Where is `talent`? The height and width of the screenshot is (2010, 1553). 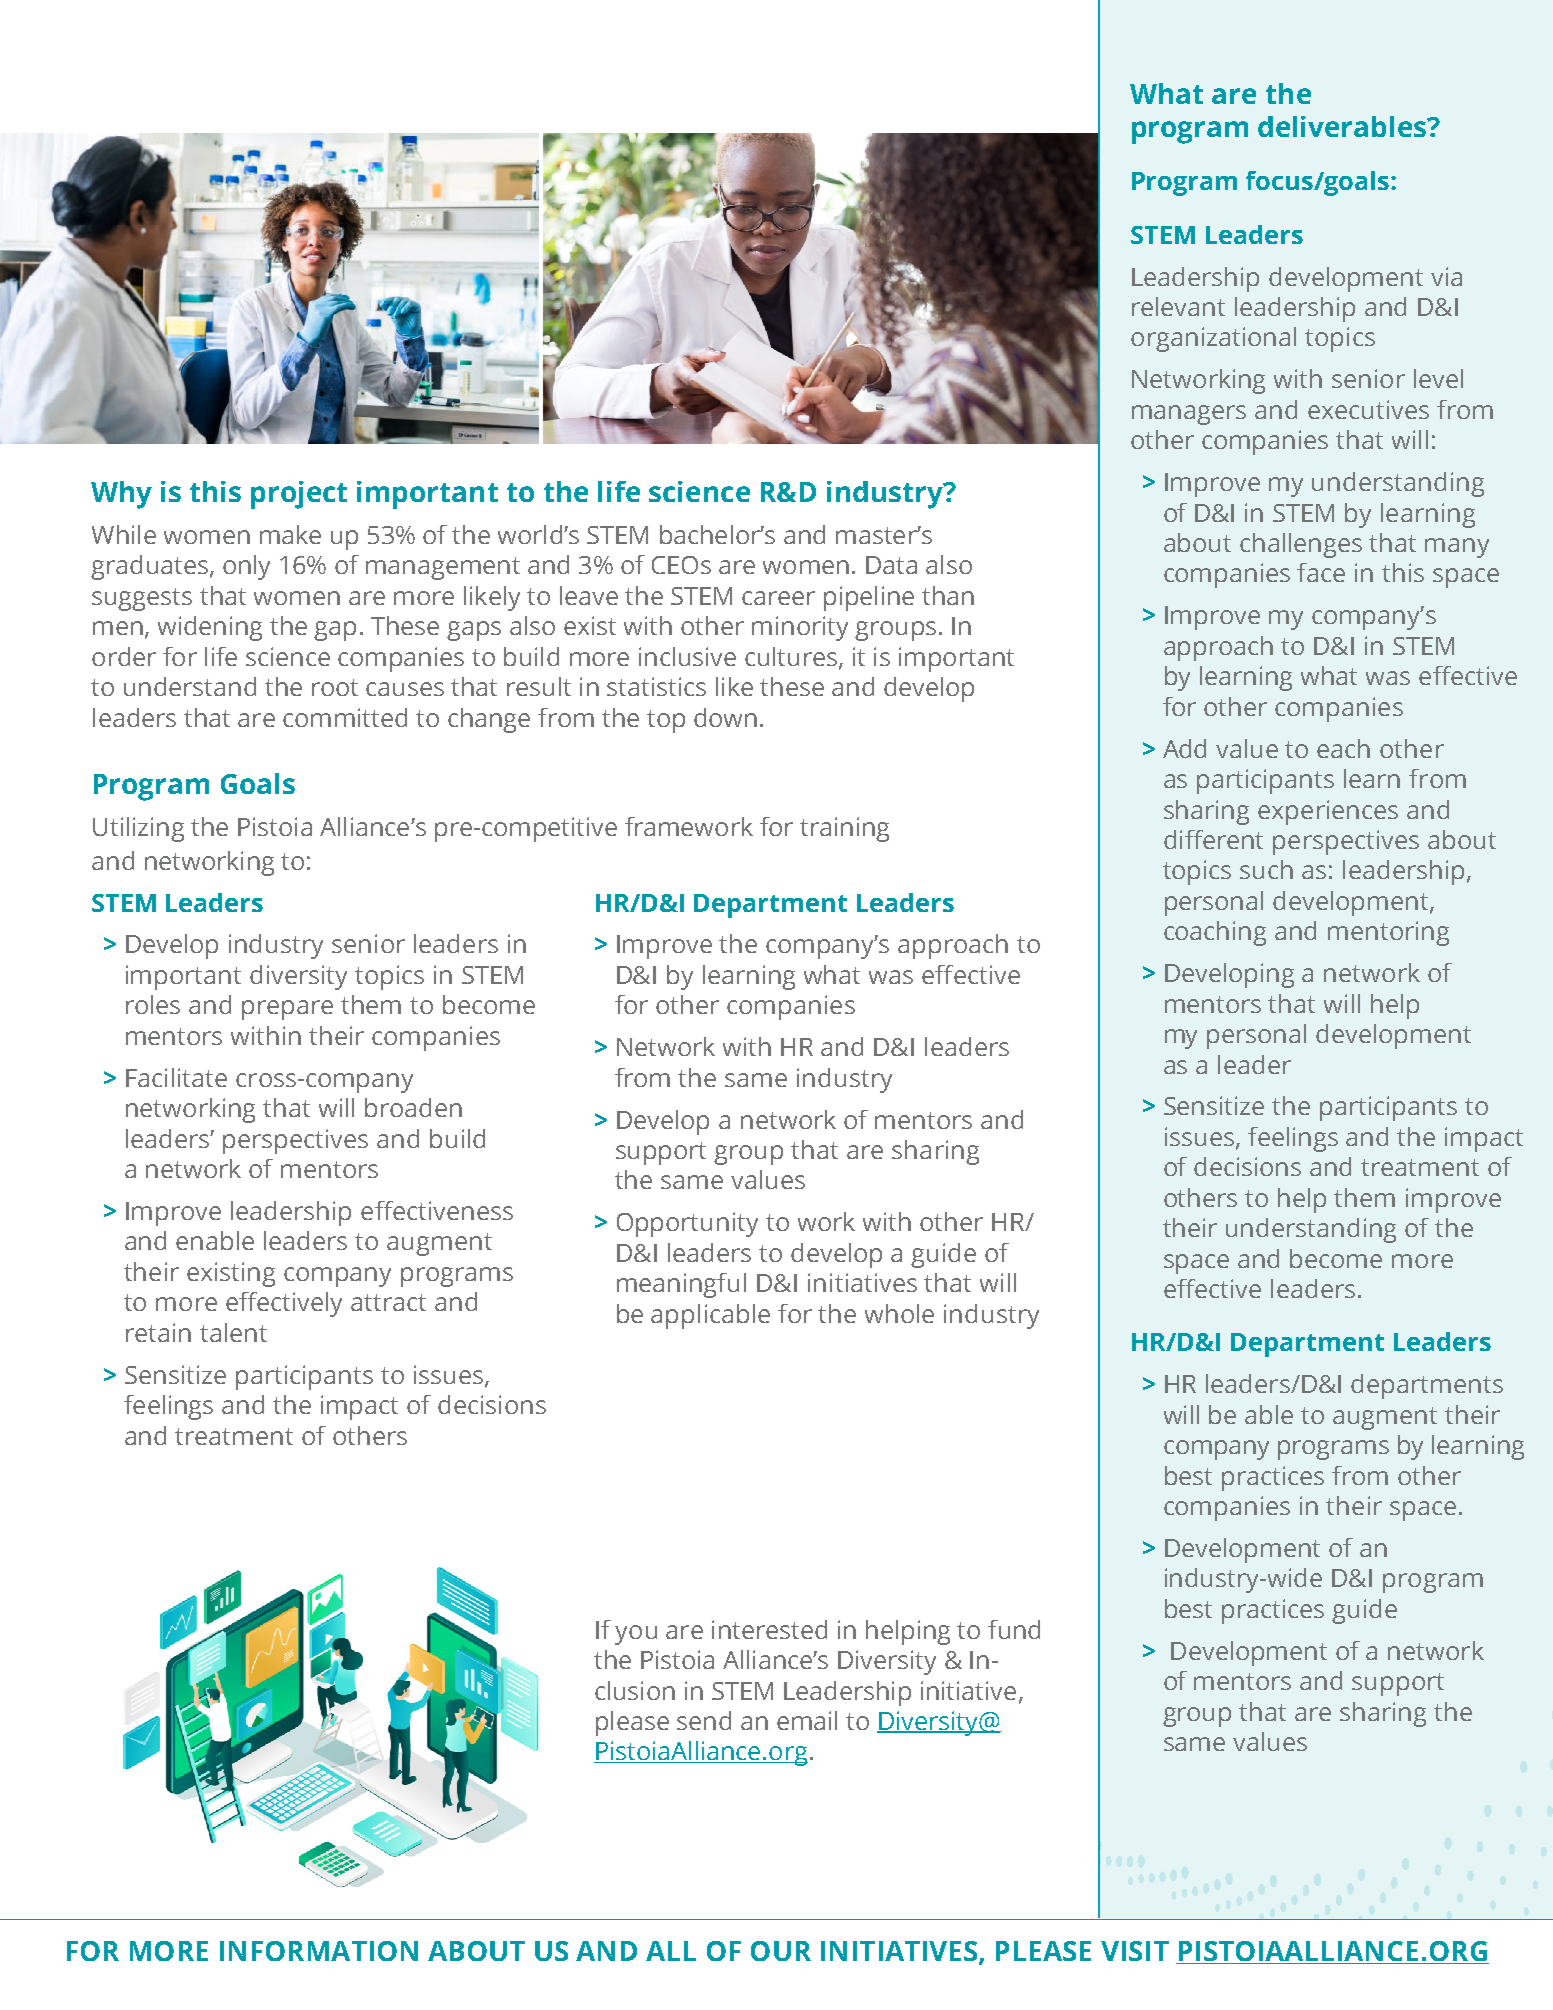
talent is located at coordinates (233, 1332).
